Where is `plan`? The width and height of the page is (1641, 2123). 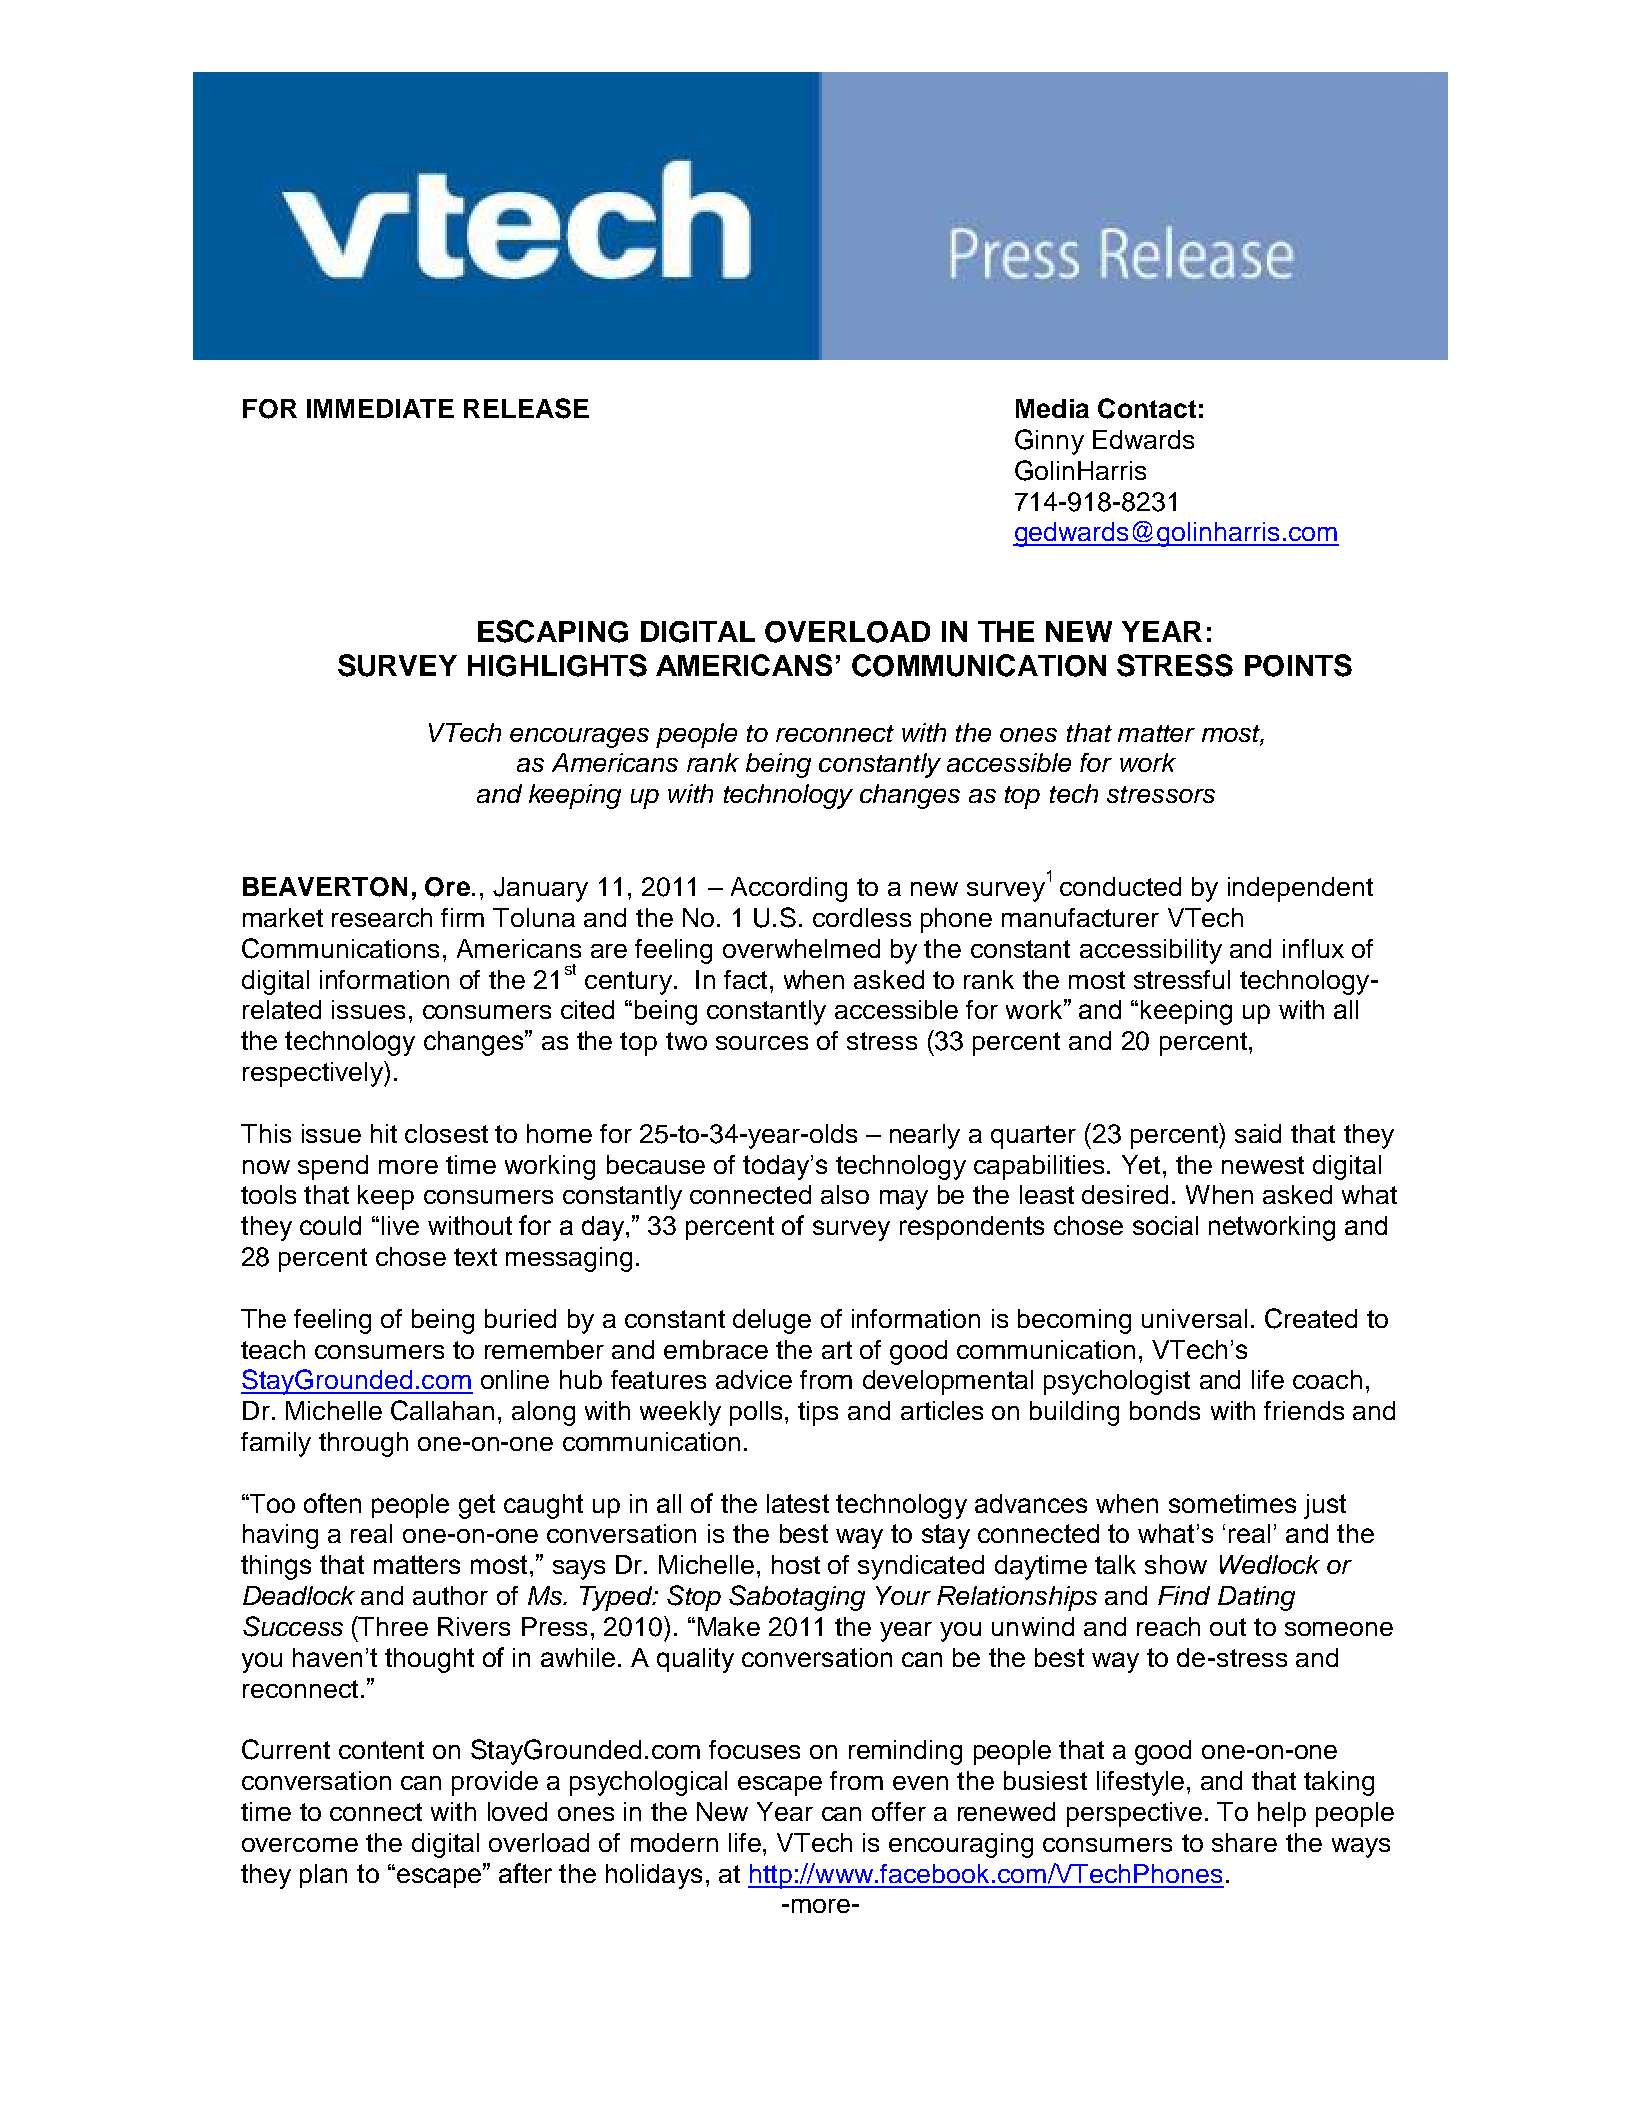 plan is located at coordinates (323, 1876).
